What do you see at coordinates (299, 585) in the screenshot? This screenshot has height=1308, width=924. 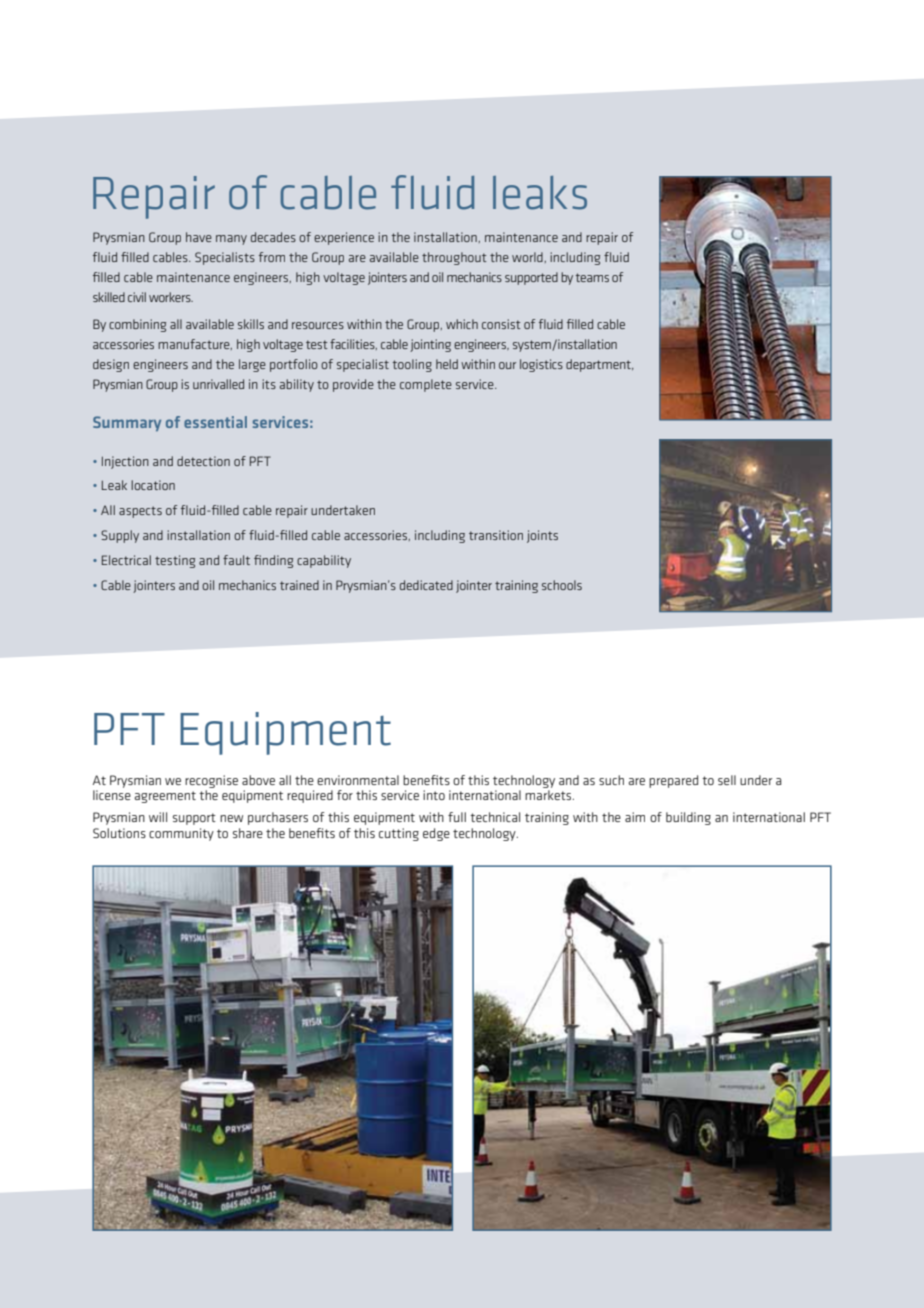 I see `trained` at bounding box center [299, 585].
